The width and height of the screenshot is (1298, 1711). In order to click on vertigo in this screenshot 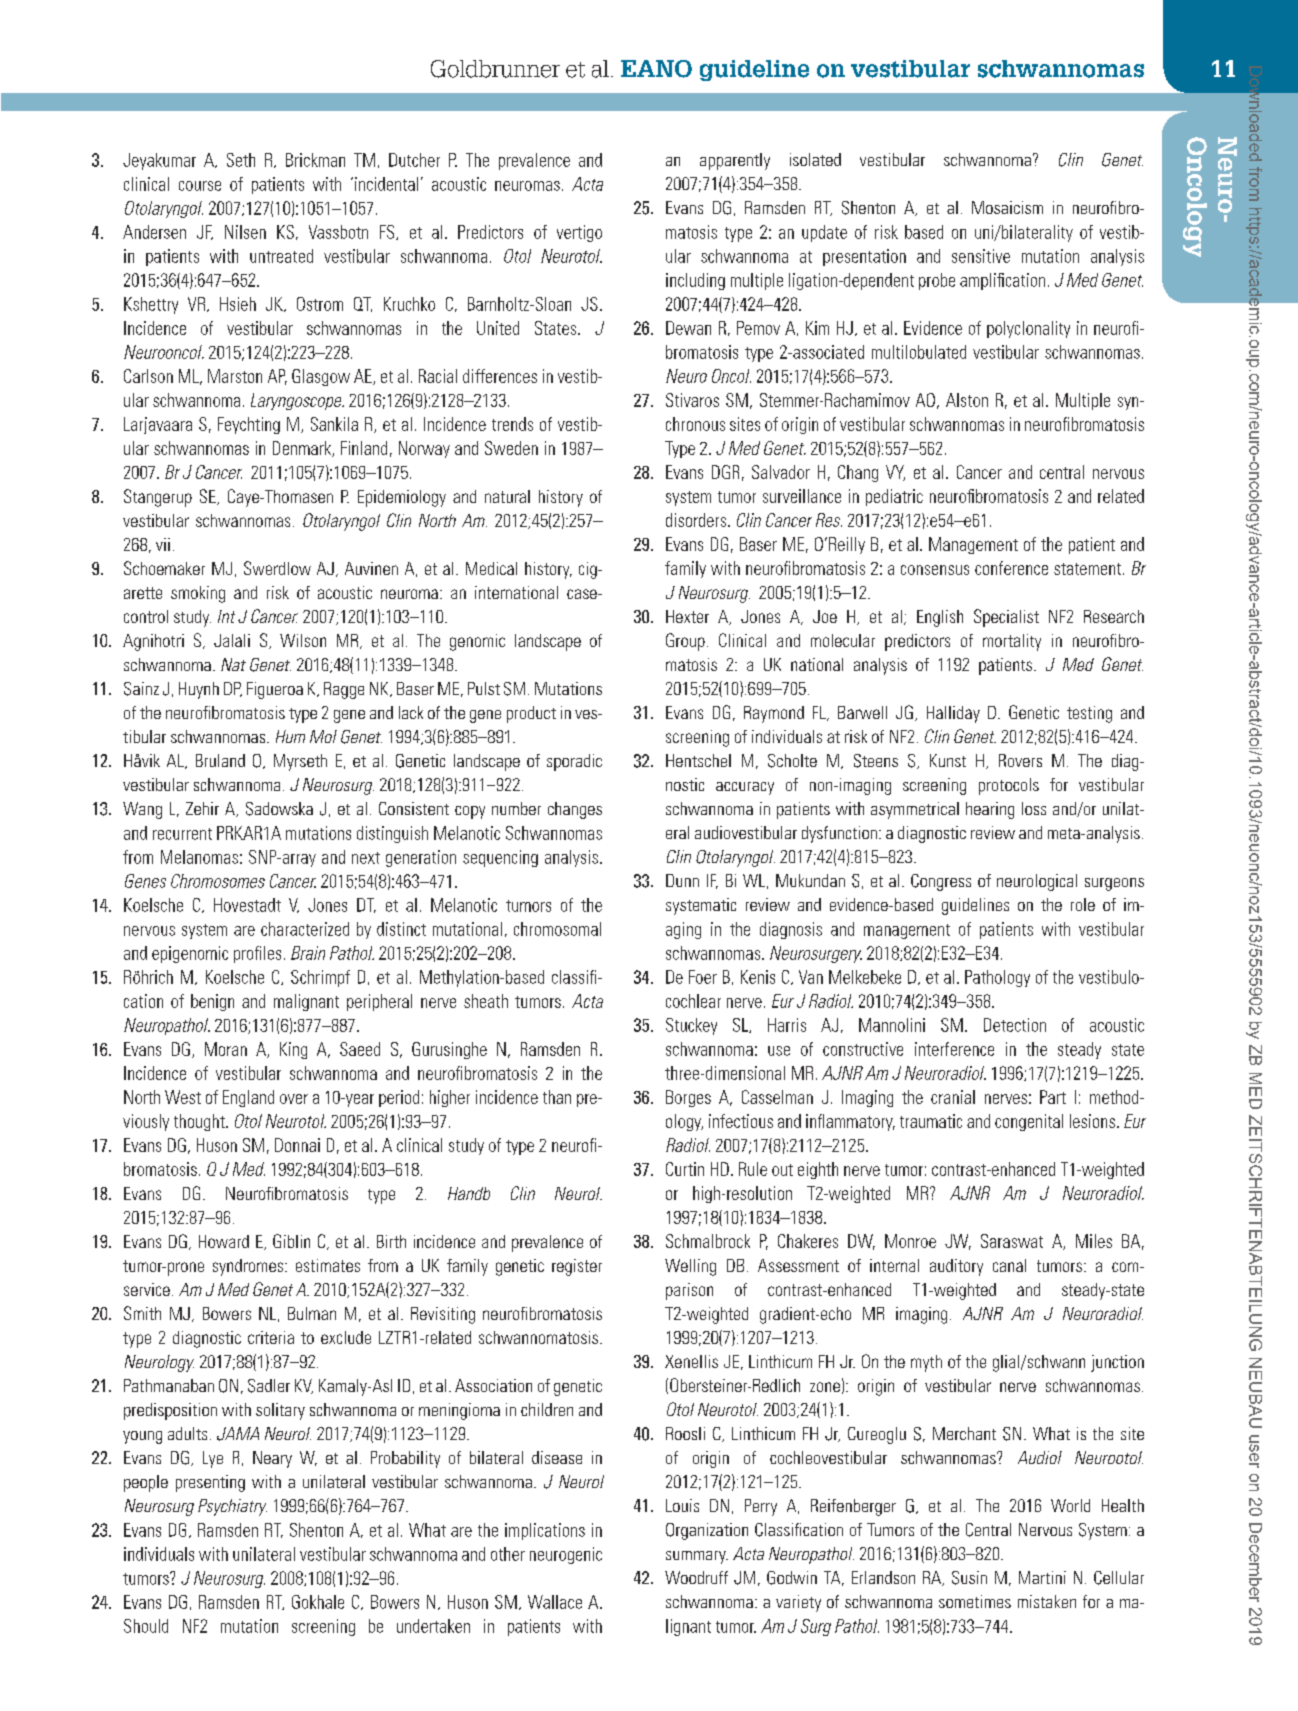, I will do `click(579, 233)`.
